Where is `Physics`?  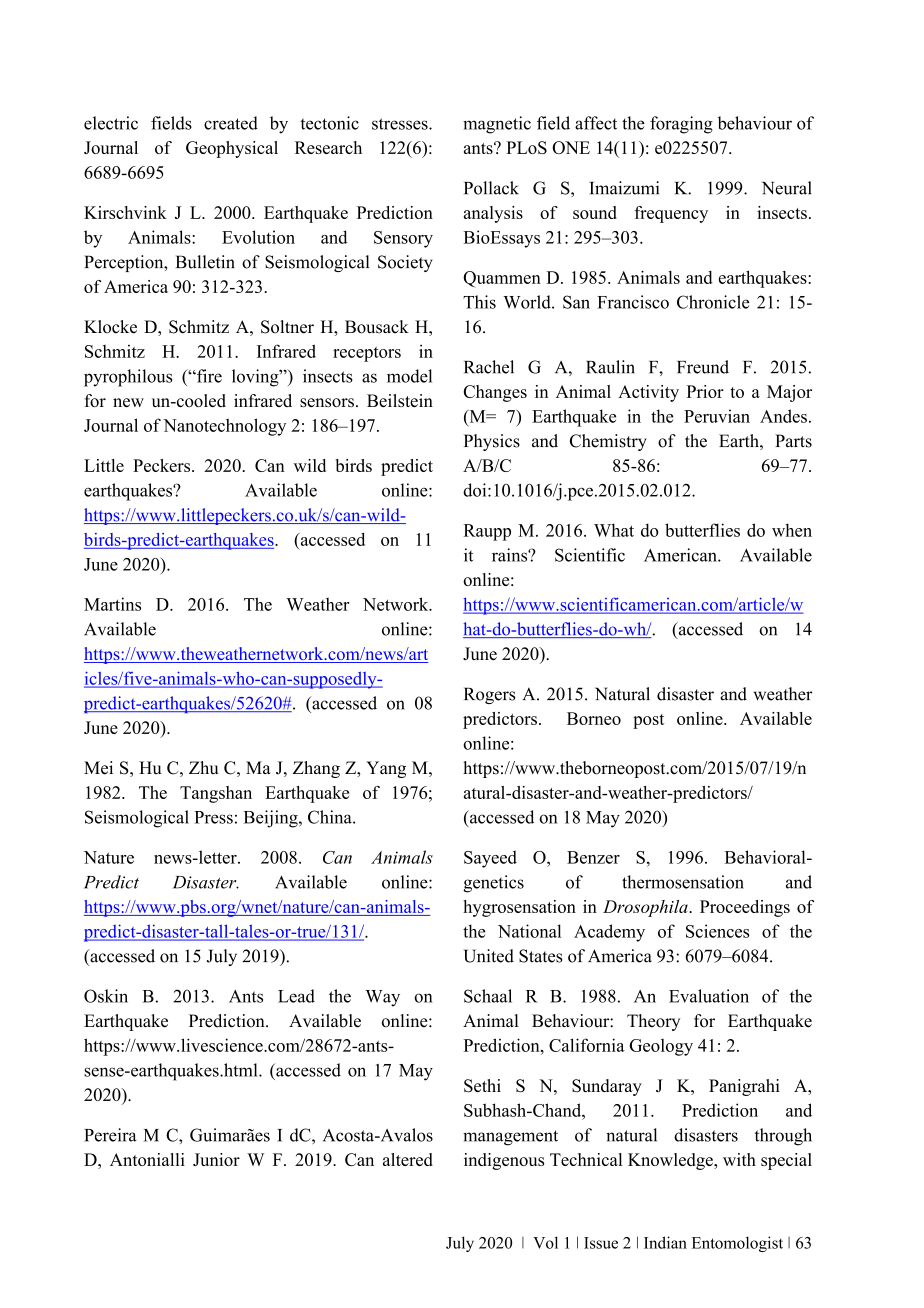 Physics is located at coordinates (492, 442).
